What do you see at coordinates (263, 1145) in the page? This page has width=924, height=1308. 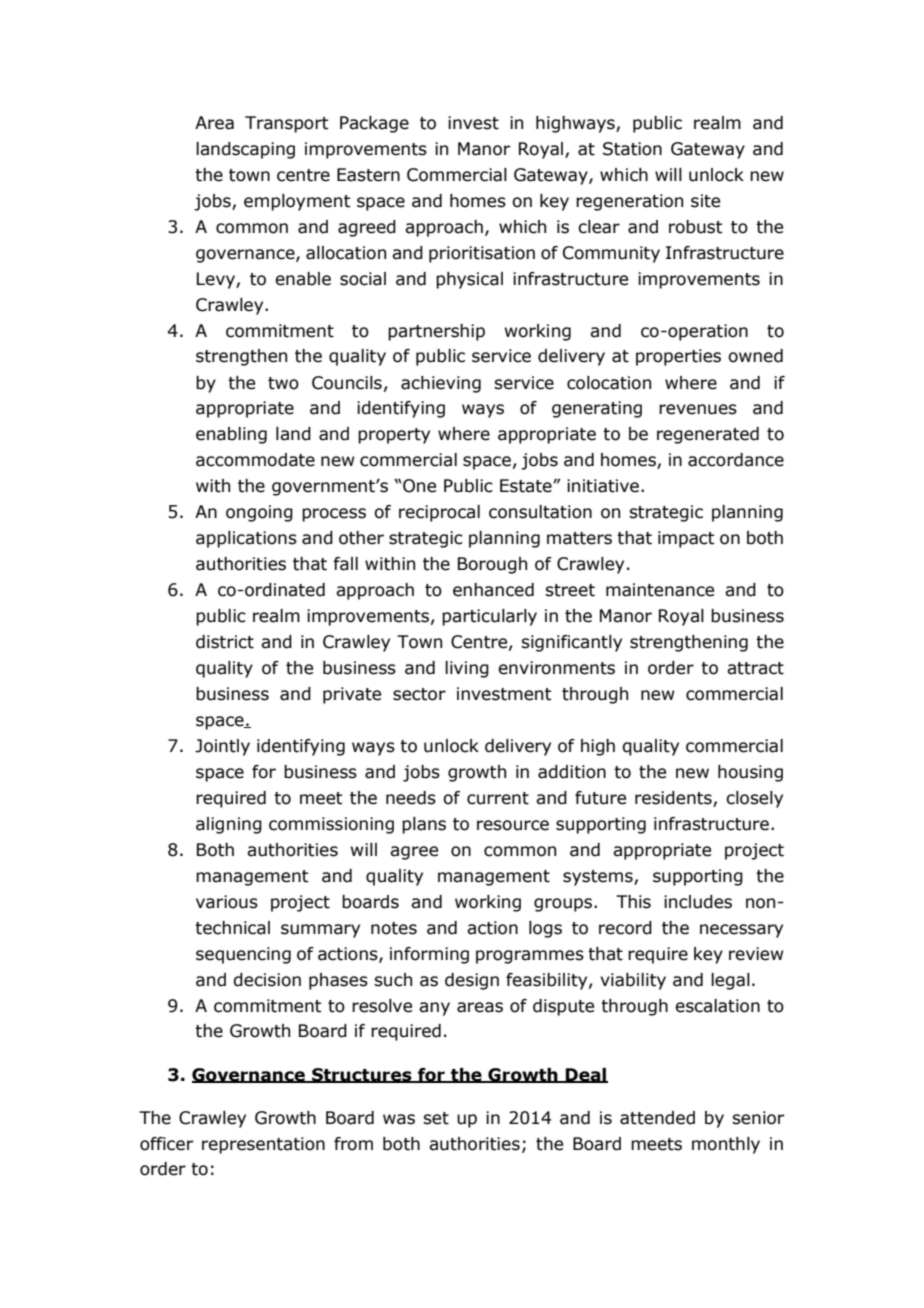 I see `representation` at bounding box center [263, 1145].
